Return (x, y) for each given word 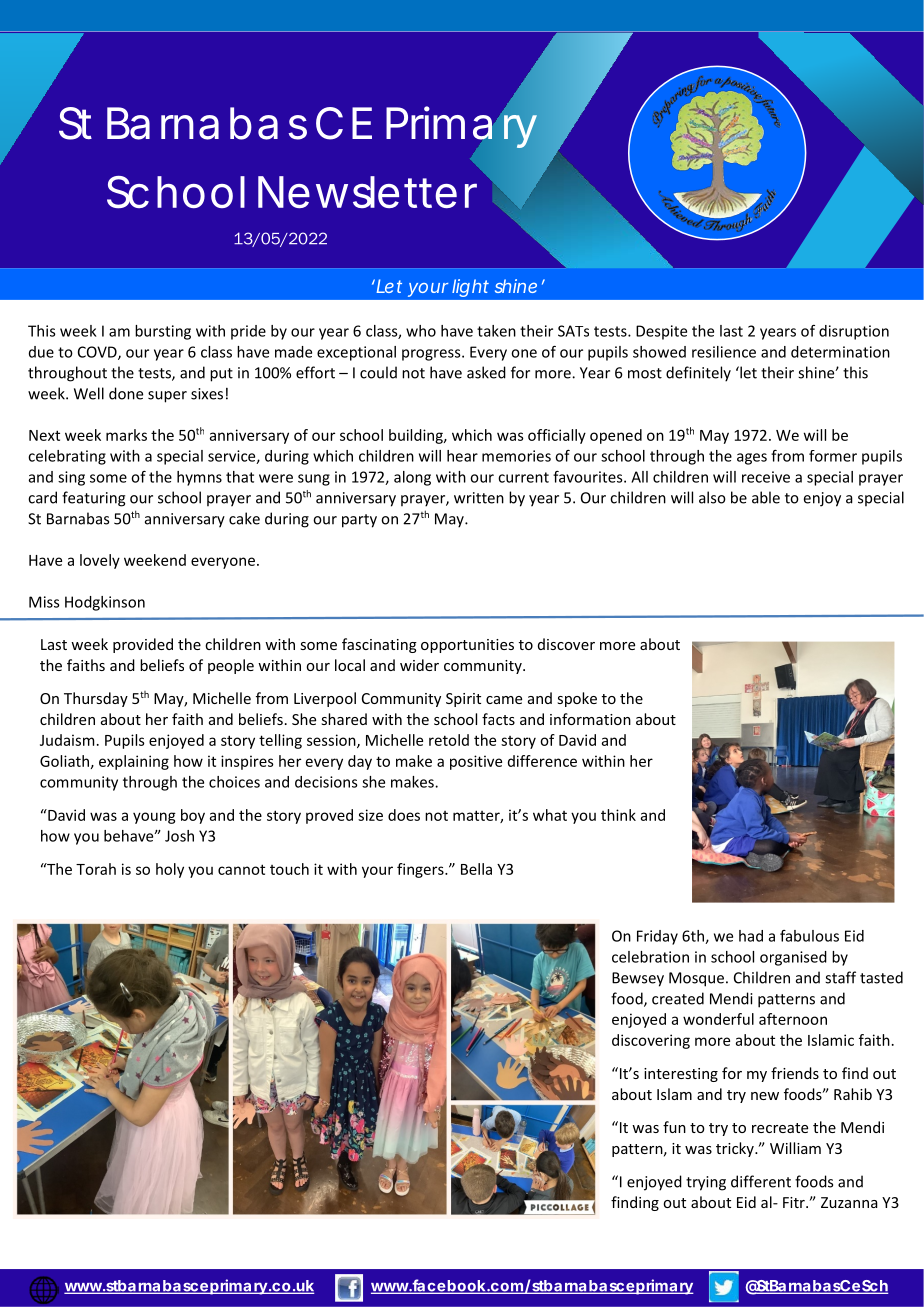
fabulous (809, 936)
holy (170, 870)
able (766, 497)
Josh (179, 836)
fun (674, 1127)
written (479, 498)
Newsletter (367, 192)
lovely (100, 561)
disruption (854, 332)
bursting (163, 332)
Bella (476, 869)
